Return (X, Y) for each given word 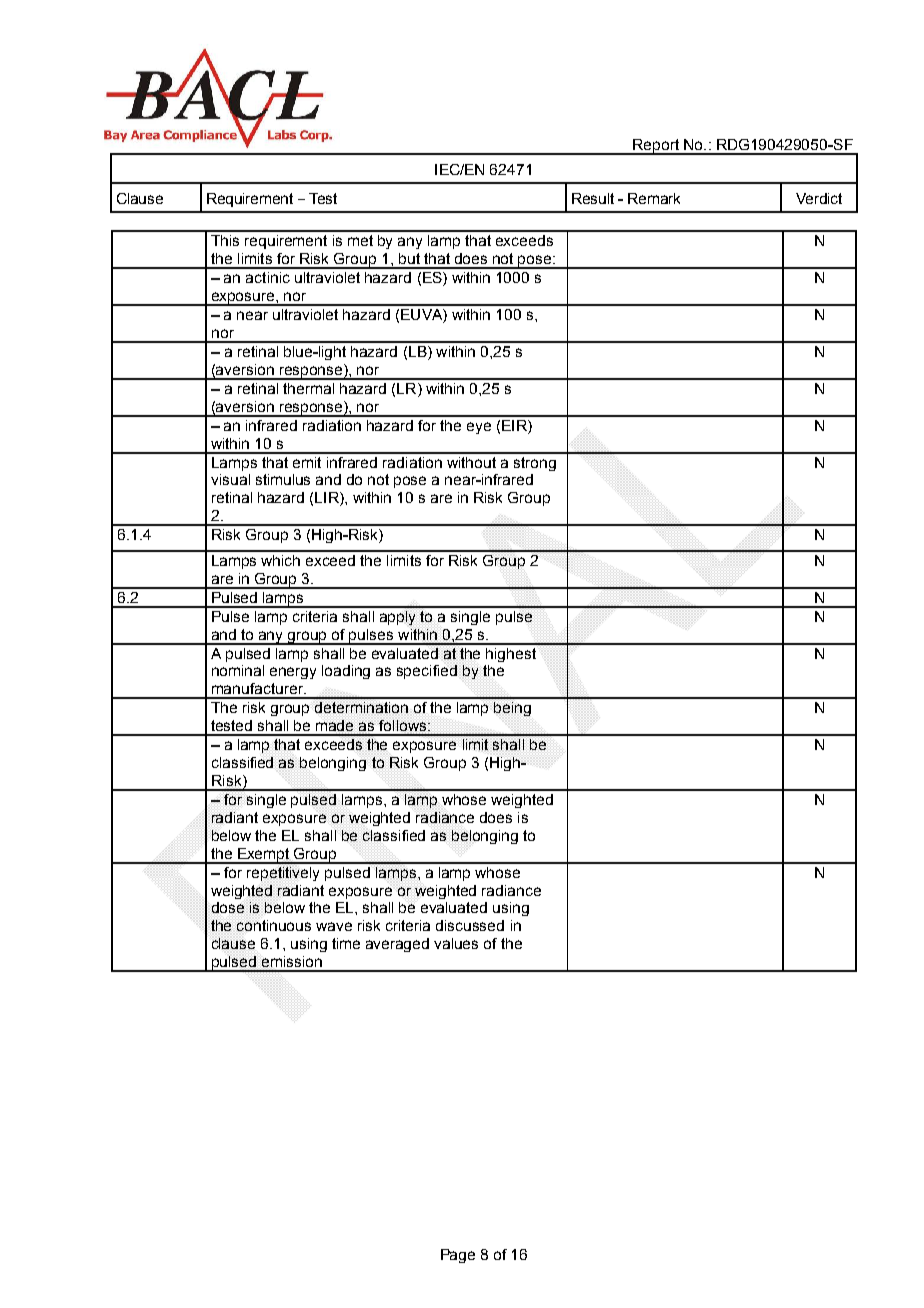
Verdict (819, 198)
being (512, 709)
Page (458, 1256)
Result (593, 198)
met (360, 240)
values (456, 943)
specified (427, 672)
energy (293, 673)
